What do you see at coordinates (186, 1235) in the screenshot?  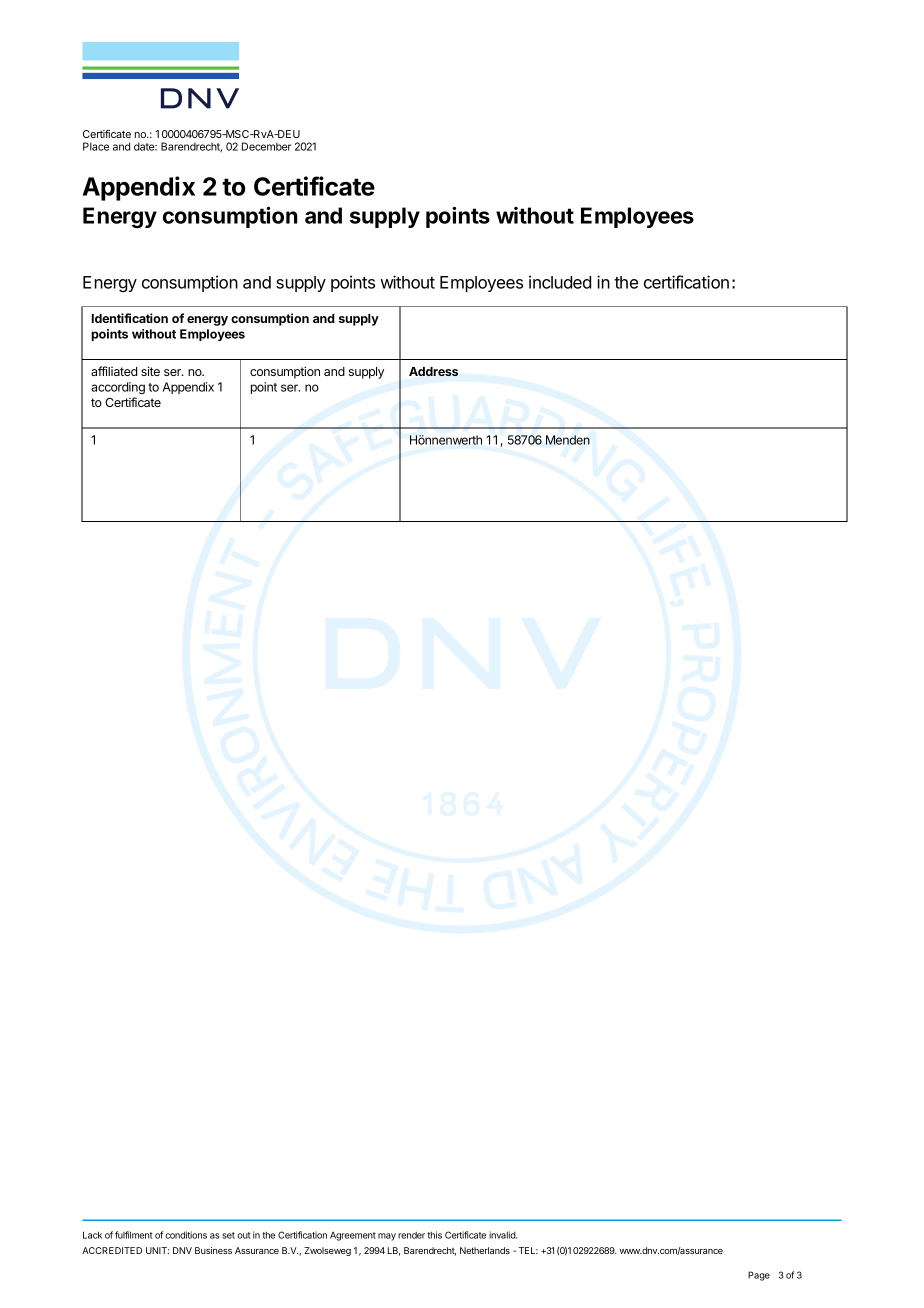 I see `conditions` at bounding box center [186, 1235].
